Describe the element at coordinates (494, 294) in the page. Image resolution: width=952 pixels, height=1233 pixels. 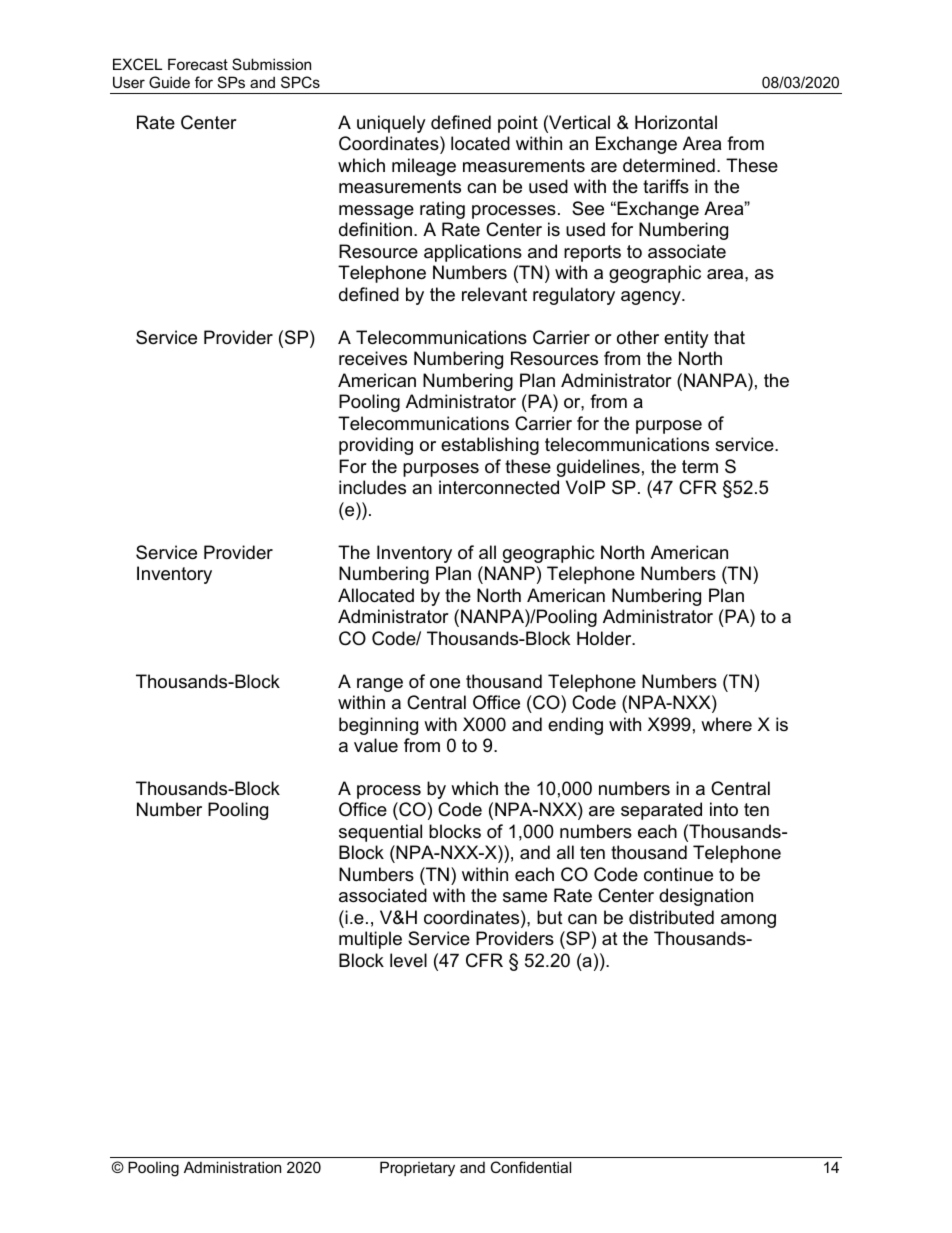
I see `relevant` at that location.
